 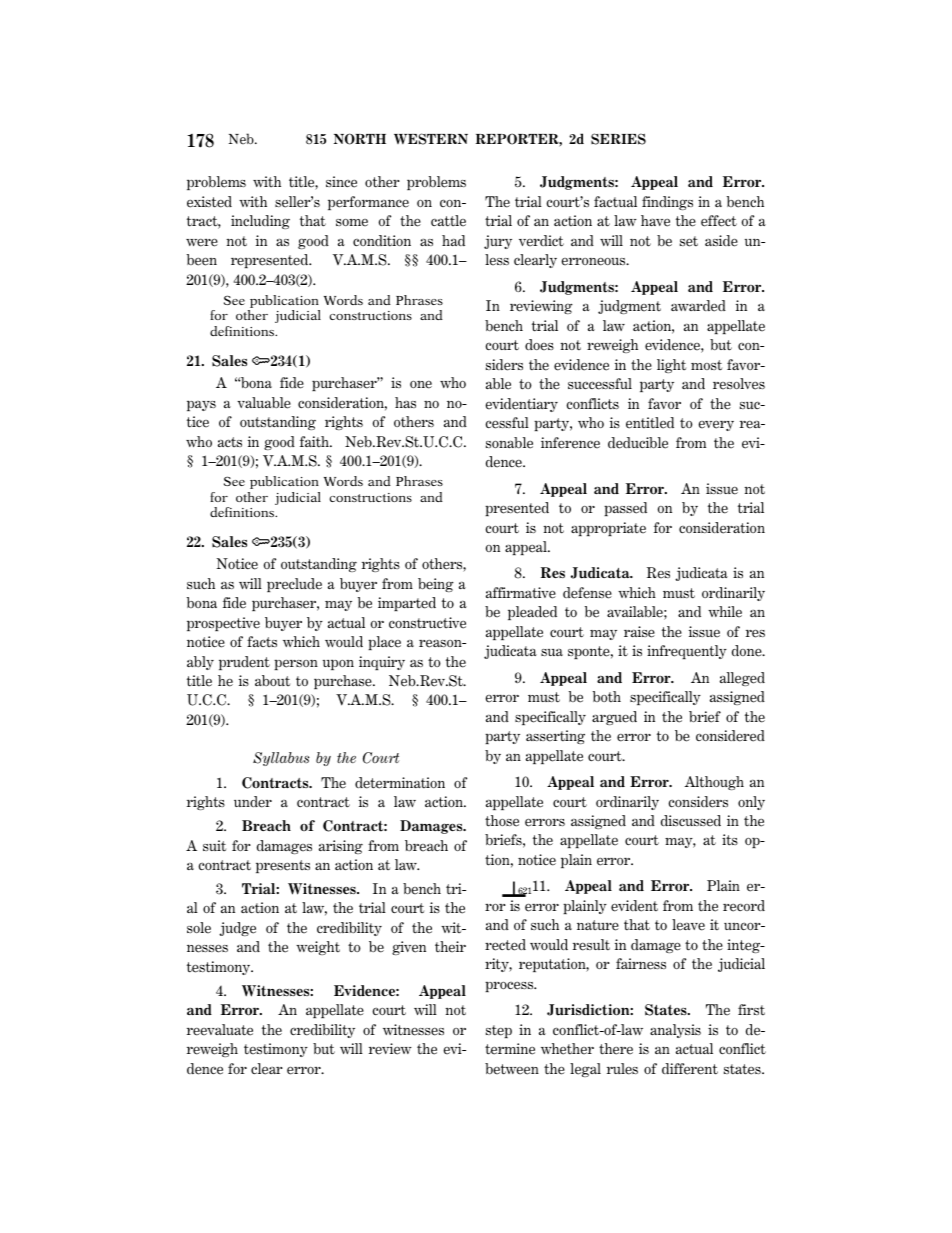 I want to click on while, so click(x=725, y=612).
